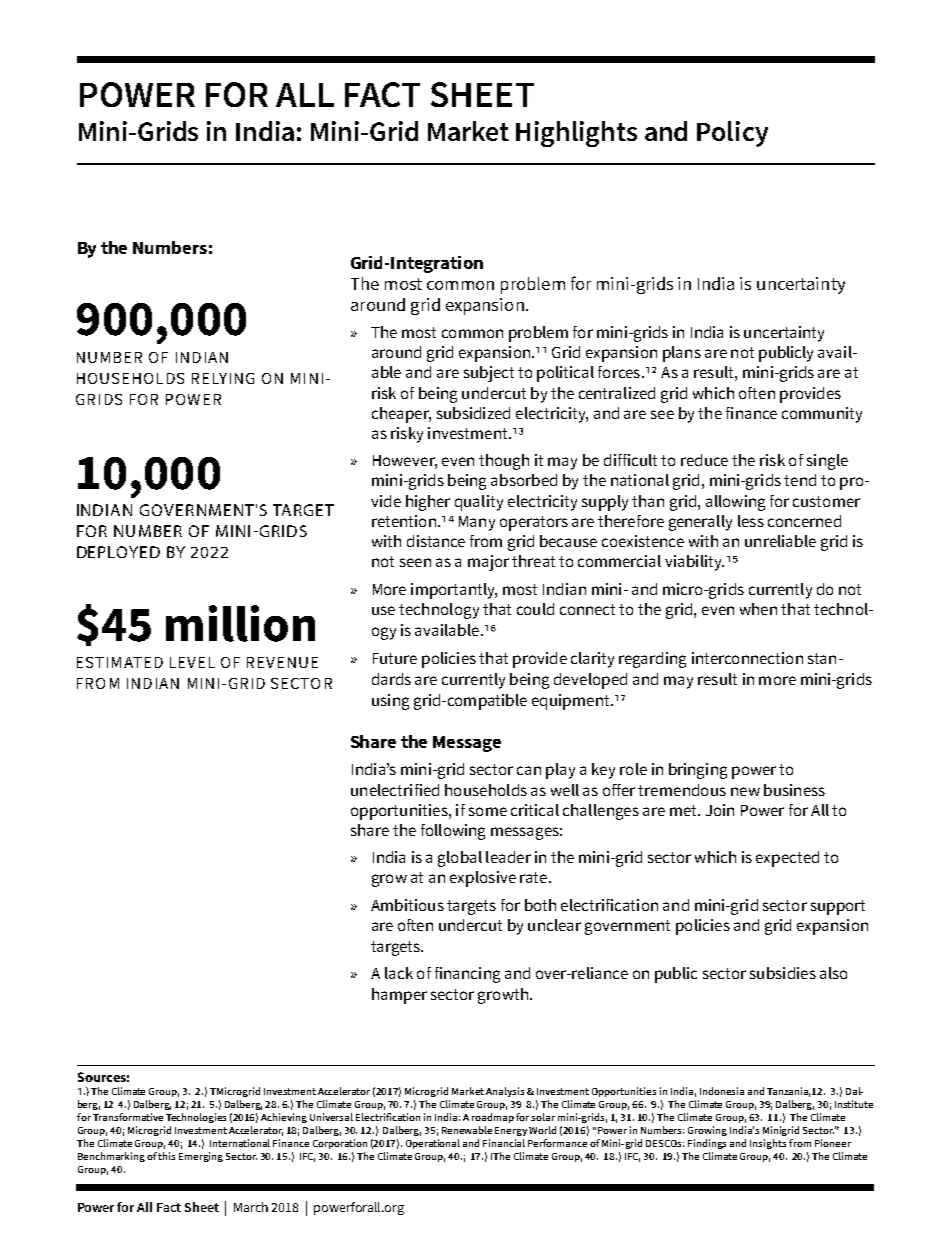 Image resolution: width=952 pixels, height=1233 pixels. I want to click on subsidies, so click(783, 973).
